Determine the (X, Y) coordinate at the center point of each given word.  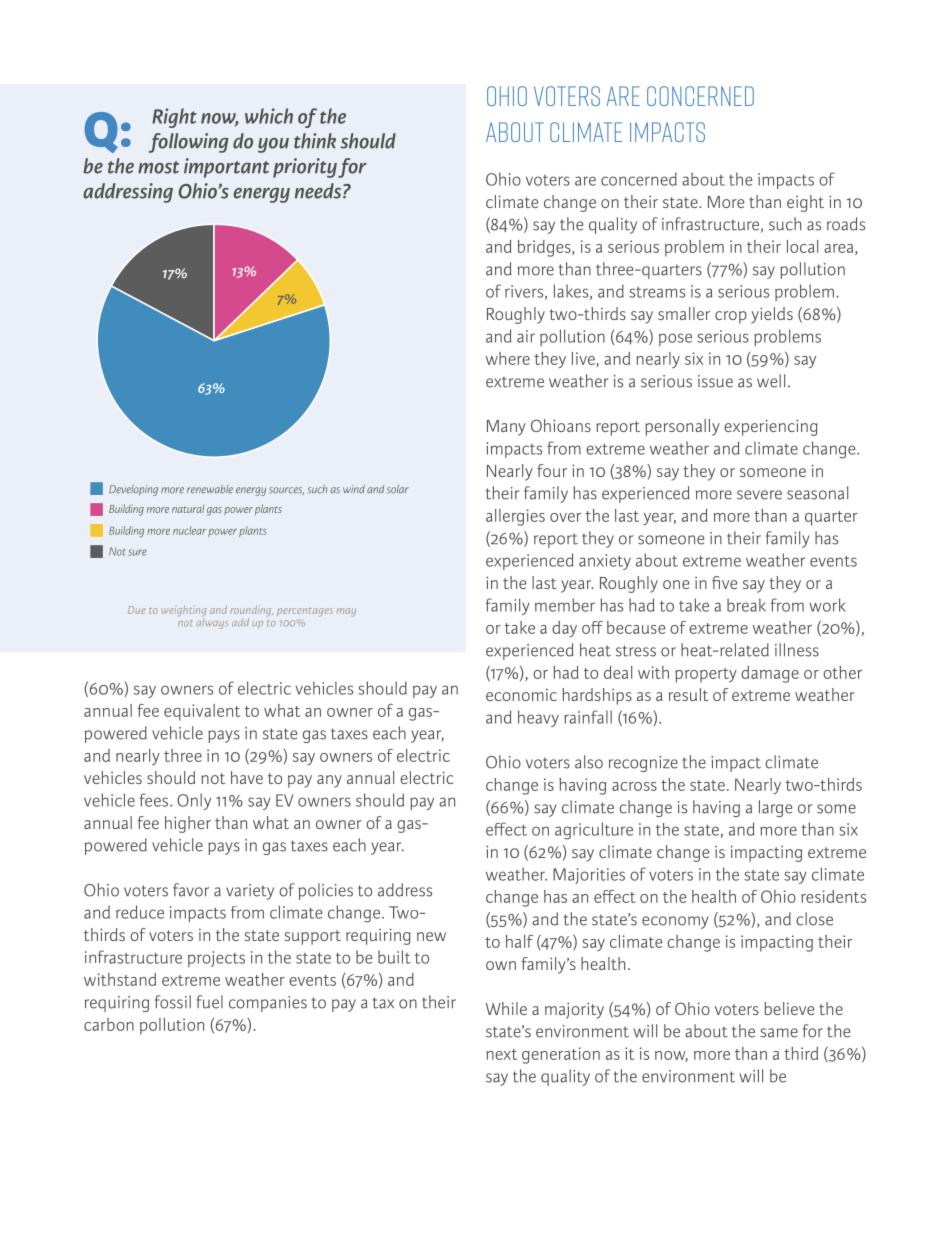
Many (506, 428)
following (189, 143)
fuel (209, 1002)
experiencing (771, 427)
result (688, 694)
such (785, 224)
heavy (538, 718)
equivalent (202, 712)
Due (137, 610)
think (315, 141)
